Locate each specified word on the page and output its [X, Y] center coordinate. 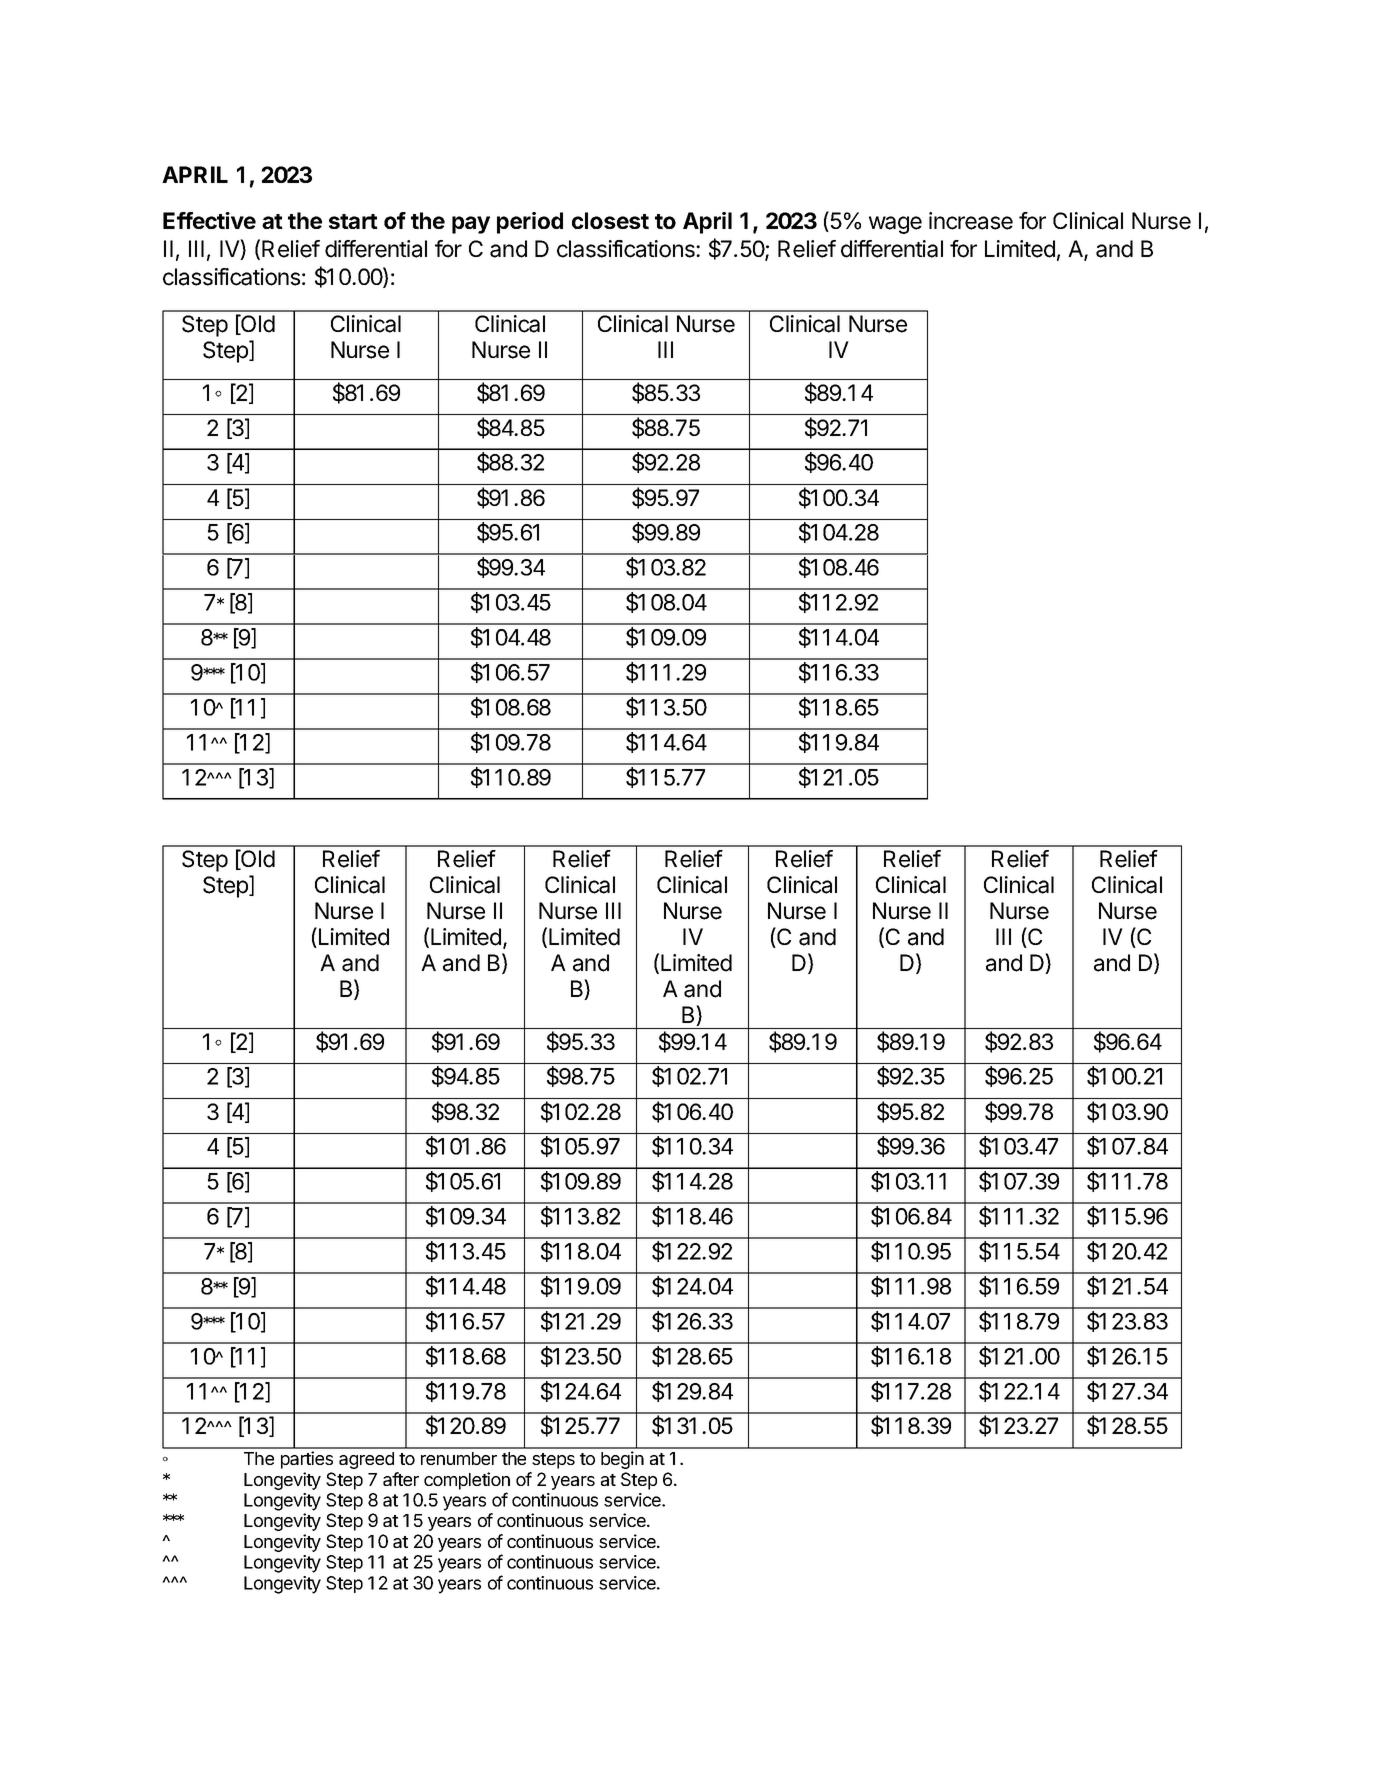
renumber [459, 1458]
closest [610, 220]
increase [971, 221]
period [530, 223]
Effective [209, 220]
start [353, 221]
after [401, 1479]
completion [467, 1481]
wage [895, 225]
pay [471, 225]
